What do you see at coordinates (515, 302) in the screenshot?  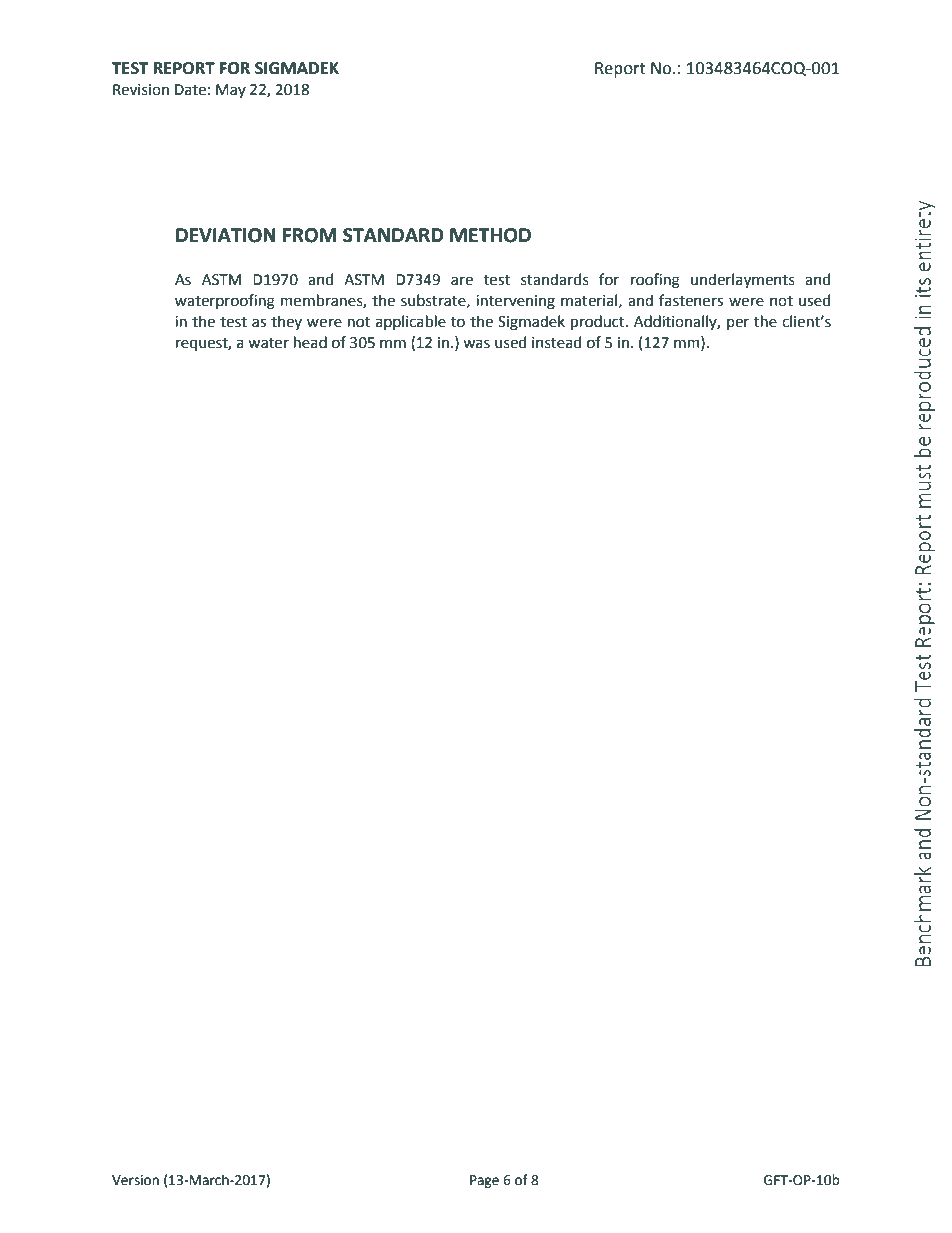 I see `intervening` at bounding box center [515, 302].
